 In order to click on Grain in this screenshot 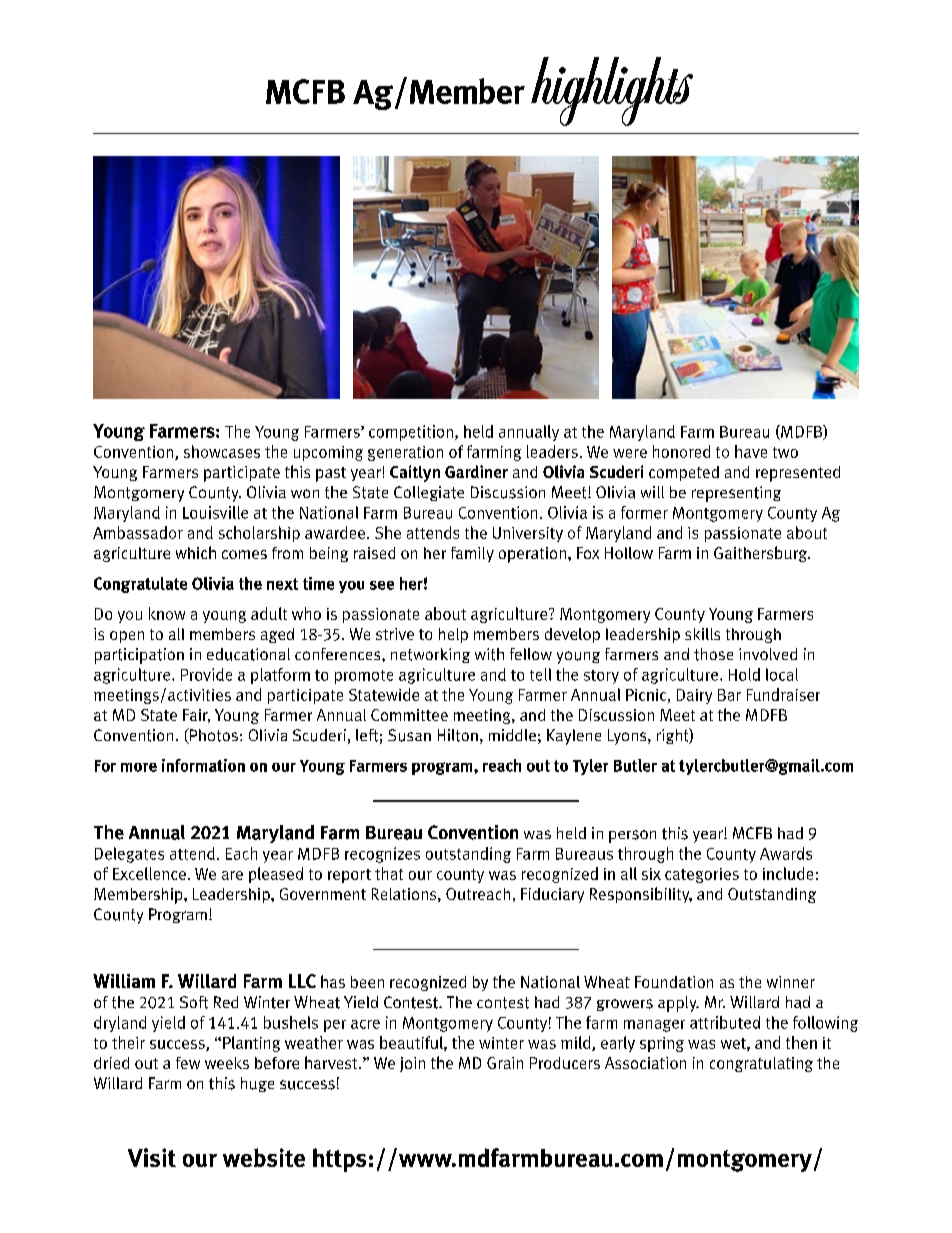, I will do `click(505, 1063)`.
